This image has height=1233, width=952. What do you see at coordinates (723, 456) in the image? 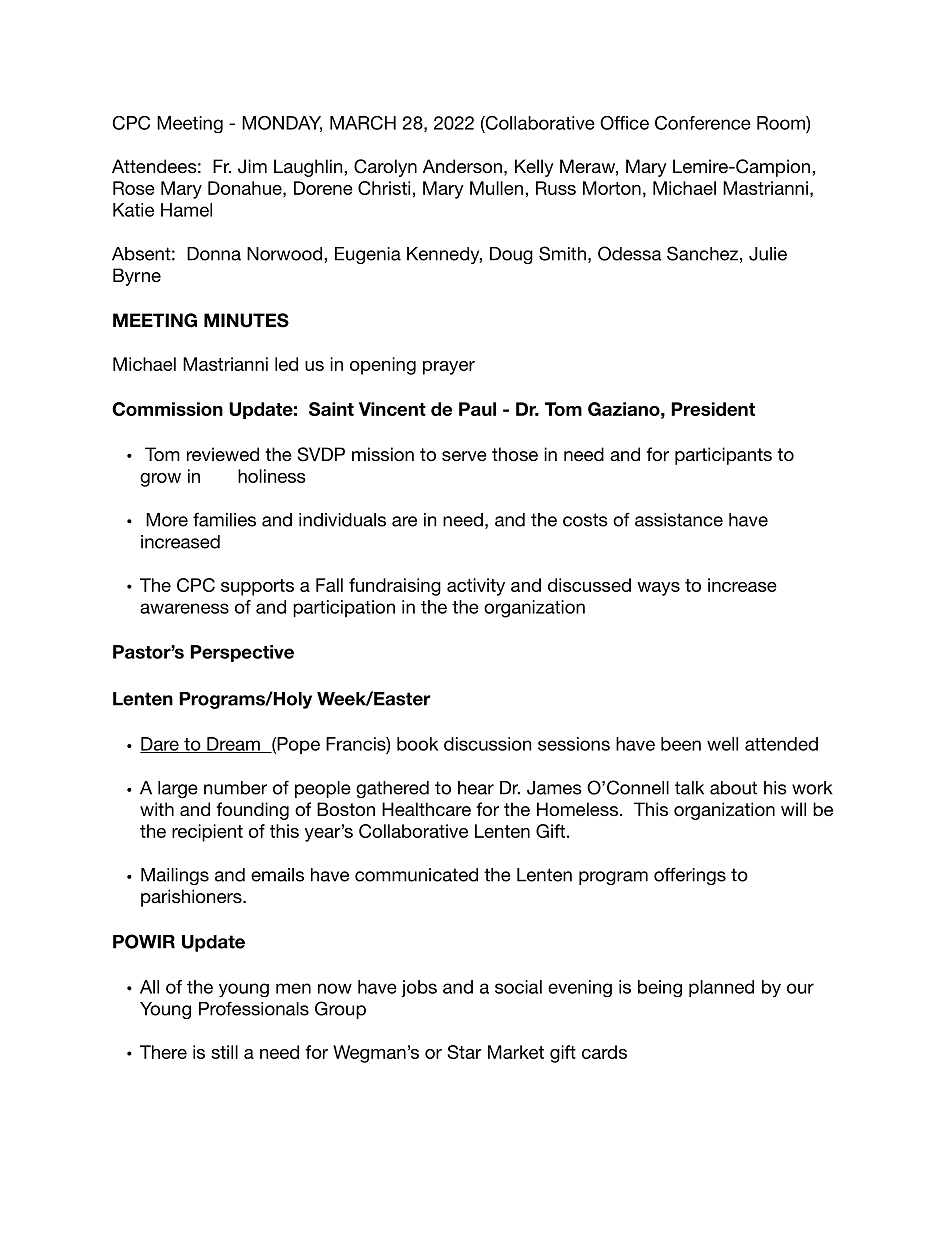
I see `participants` at bounding box center [723, 456].
